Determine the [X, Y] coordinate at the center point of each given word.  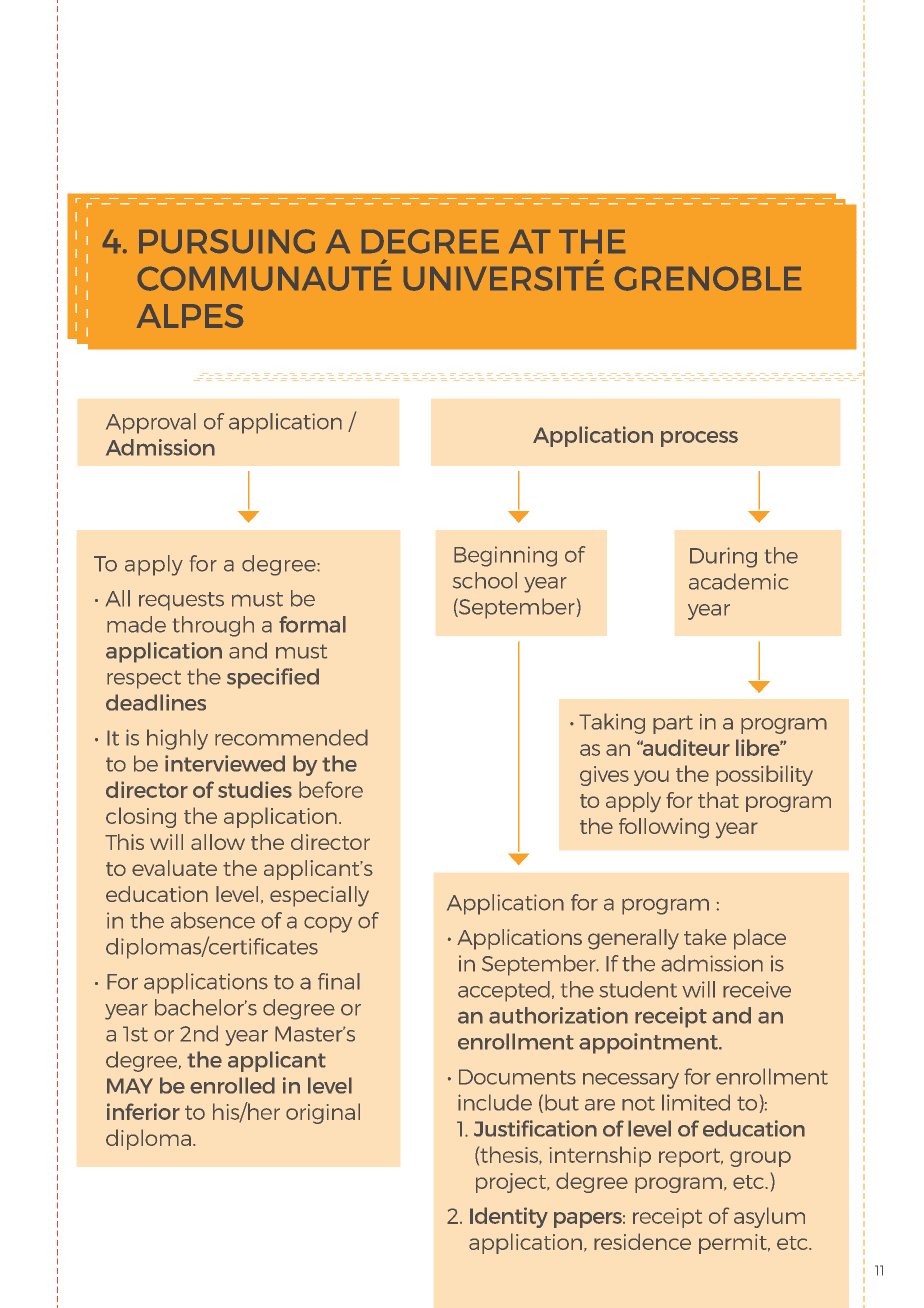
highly [177, 739]
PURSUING [227, 241]
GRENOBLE [708, 279]
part [673, 724]
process [699, 439]
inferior [143, 1111]
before [331, 789]
